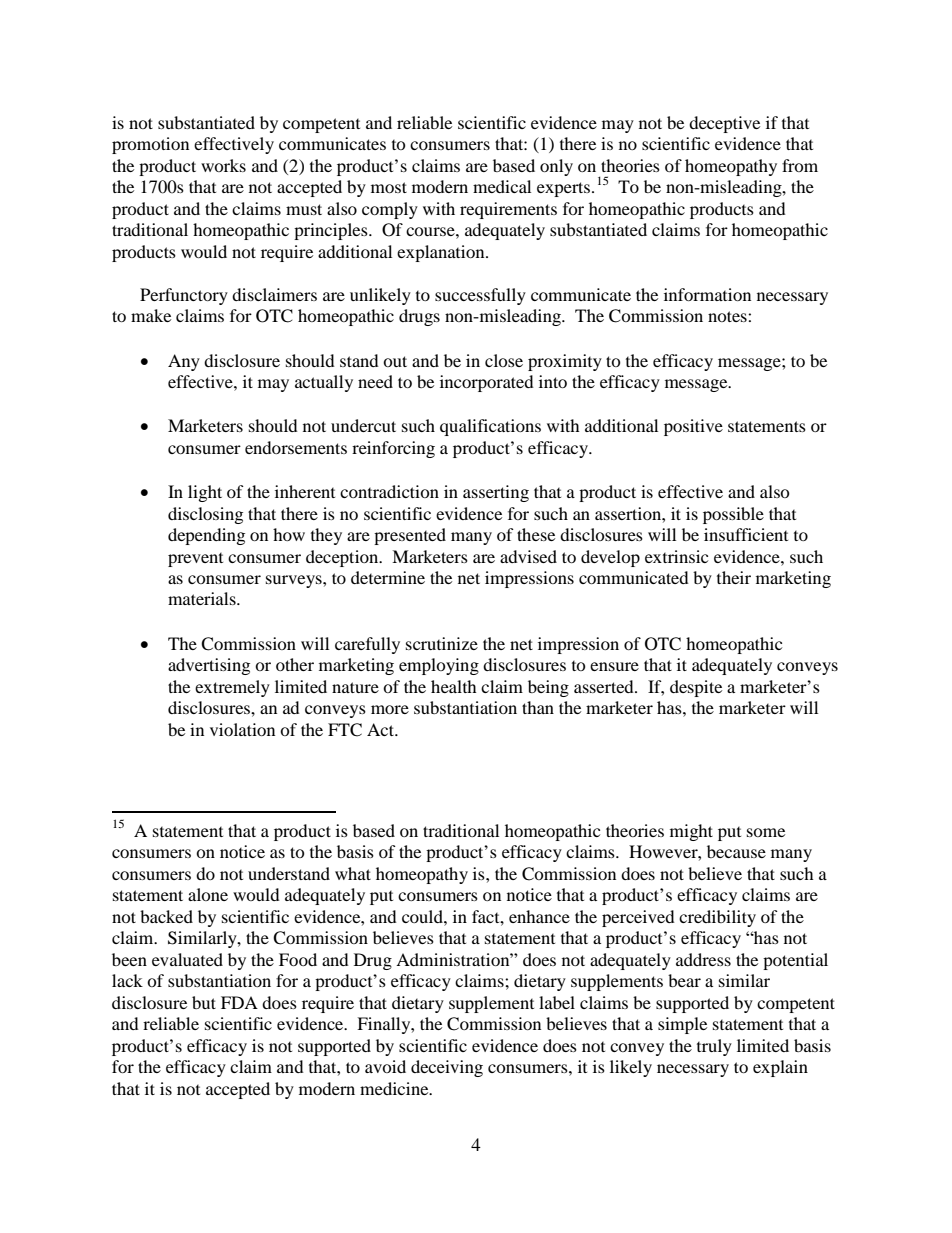 The image size is (952, 1233). I want to click on but, so click(204, 1002).
